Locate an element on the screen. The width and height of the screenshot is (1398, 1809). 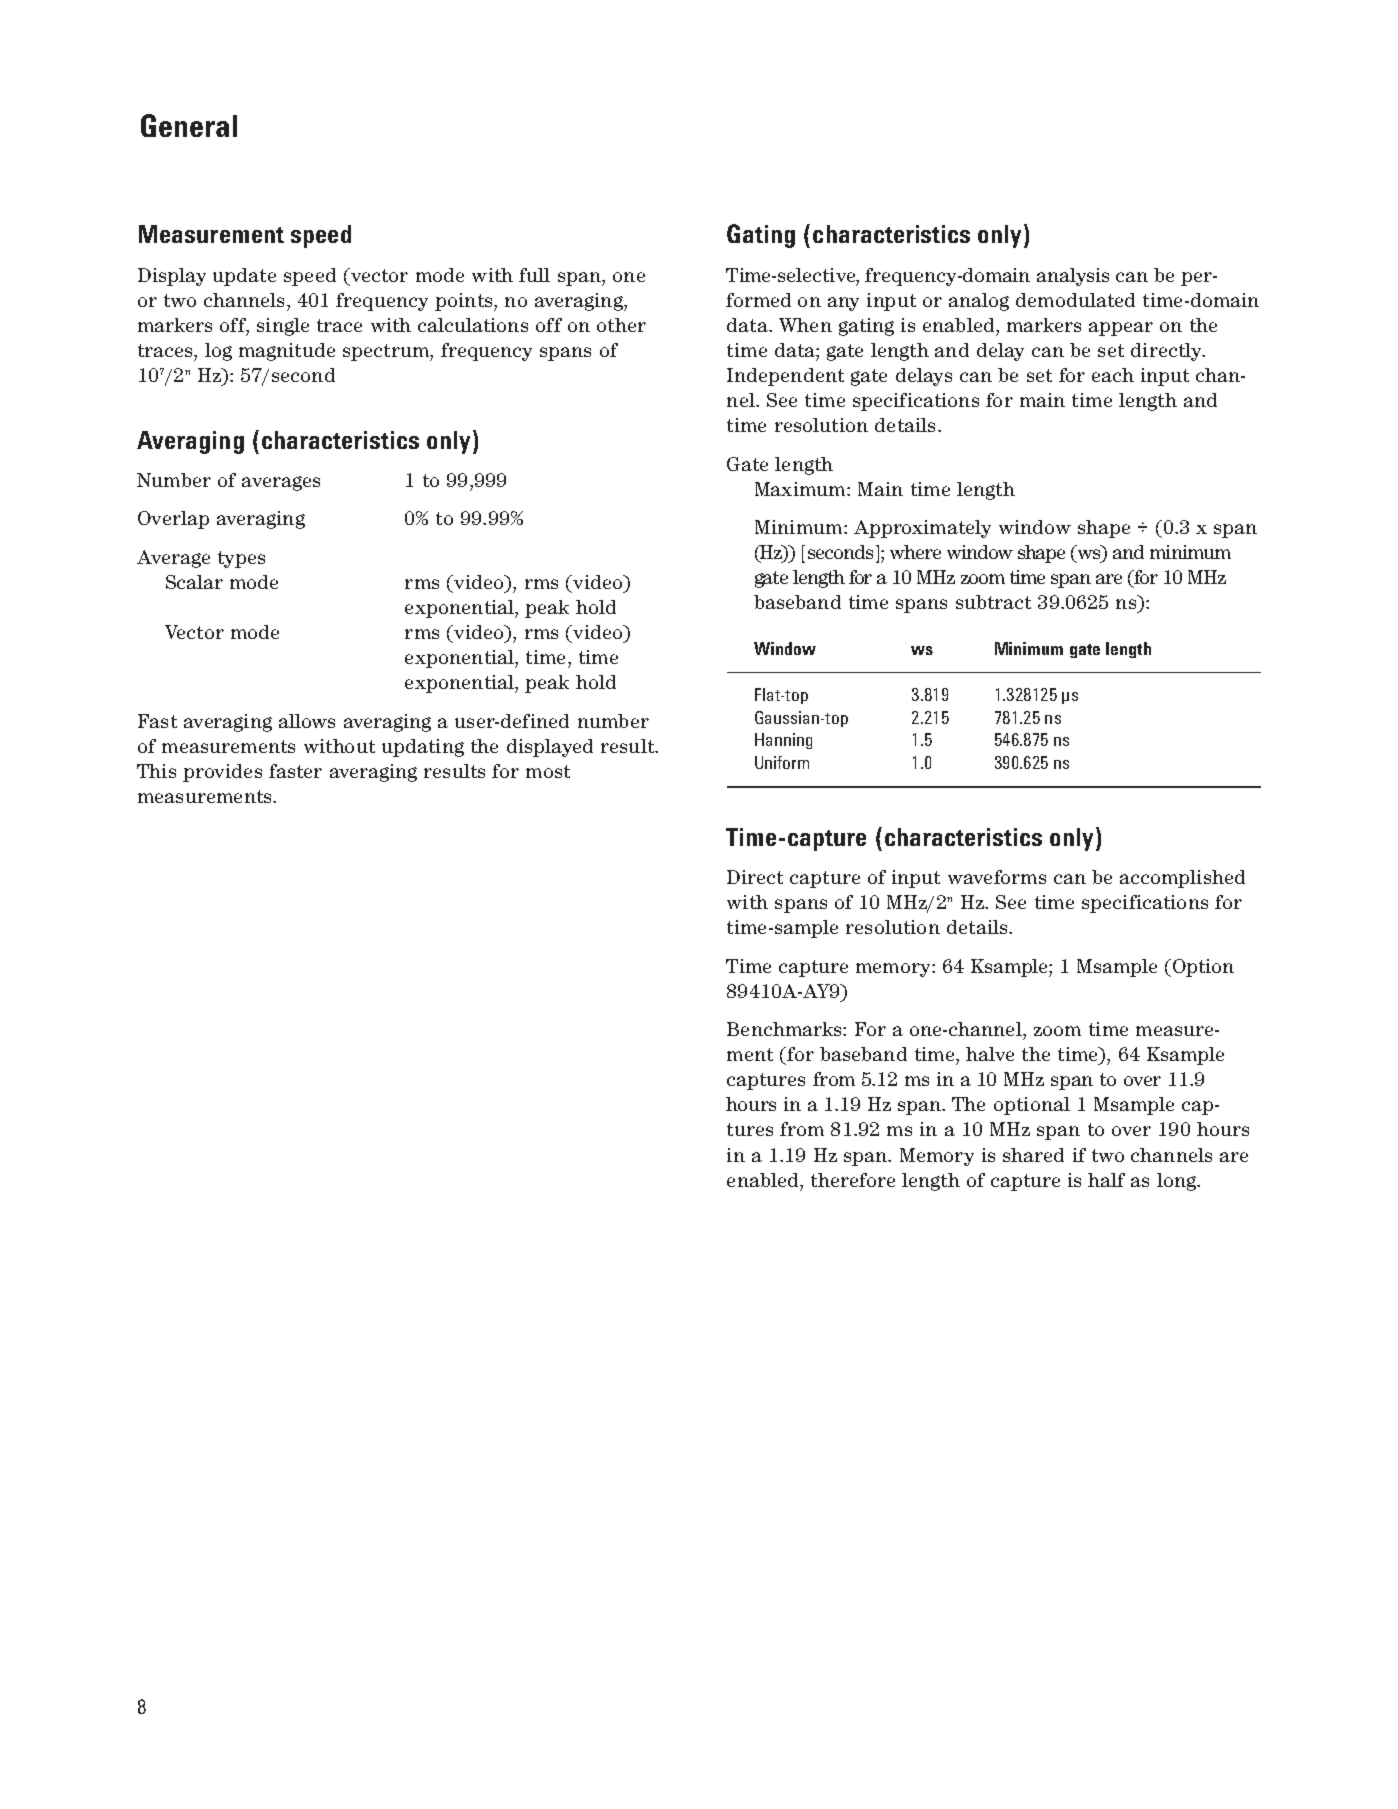
analysis is located at coordinates (1073, 277).
